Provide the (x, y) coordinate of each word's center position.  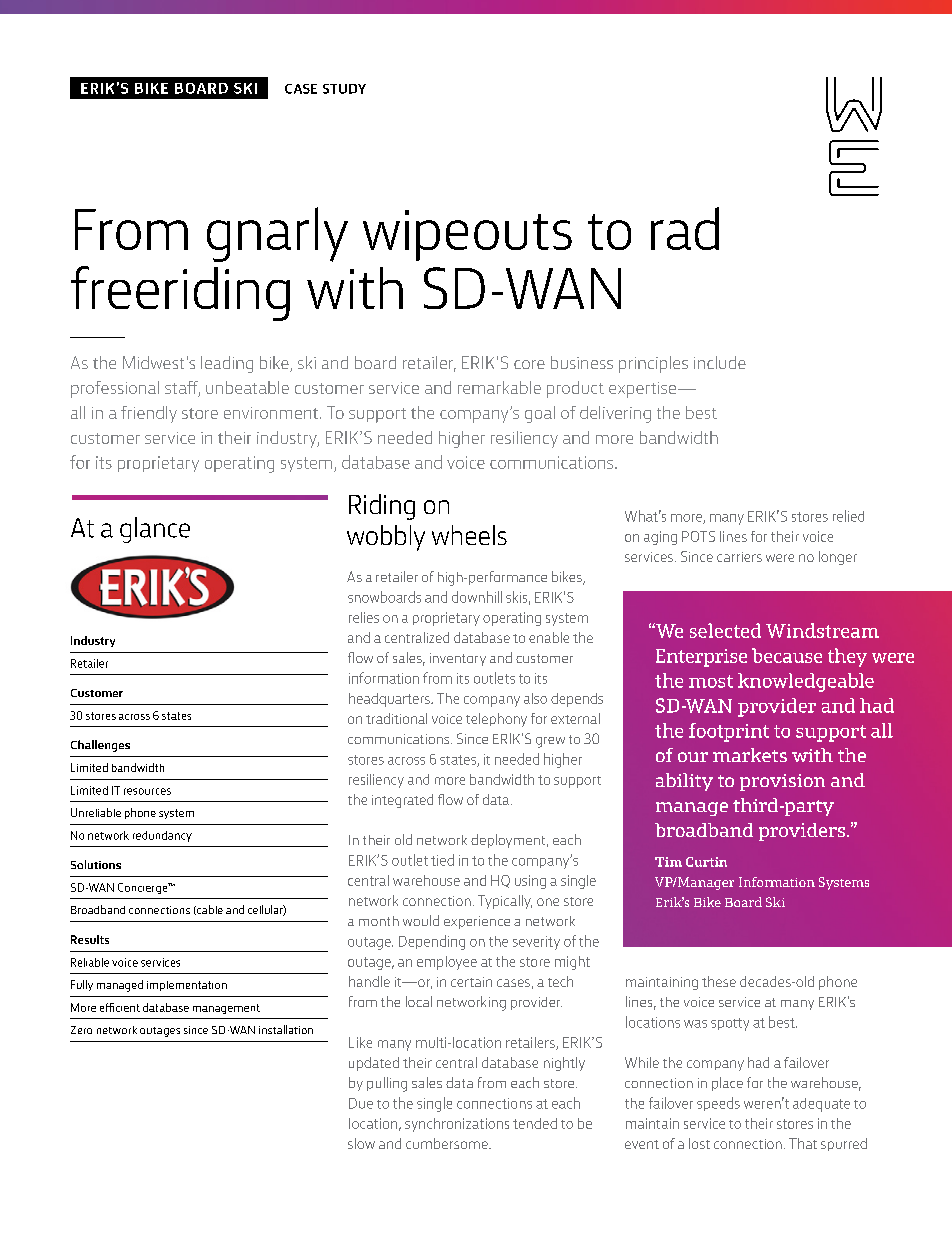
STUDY (344, 89)
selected (725, 630)
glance (155, 530)
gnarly (277, 234)
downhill (477, 597)
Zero (81, 1030)
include (720, 362)
